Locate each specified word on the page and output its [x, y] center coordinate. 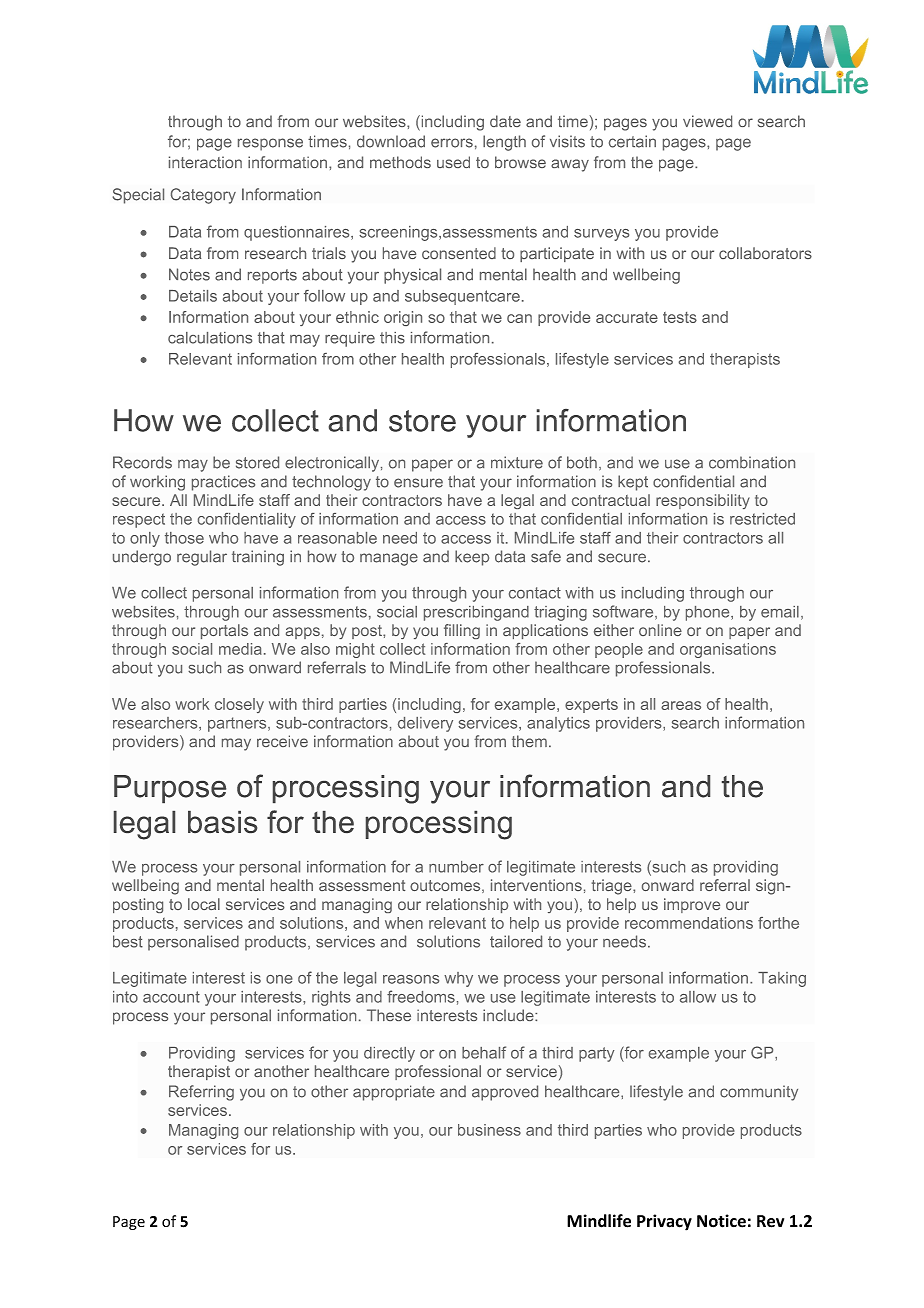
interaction [205, 162]
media [240, 649]
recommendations [689, 923]
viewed [707, 121]
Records [142, 462]
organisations [728, 650]
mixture [517, 462]
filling [462, 631]
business [489, 1130]
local [204, 904]
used [453, 162]
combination [752, 462]
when [404, 923]
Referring [201, 1093]
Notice [721, 1221]
